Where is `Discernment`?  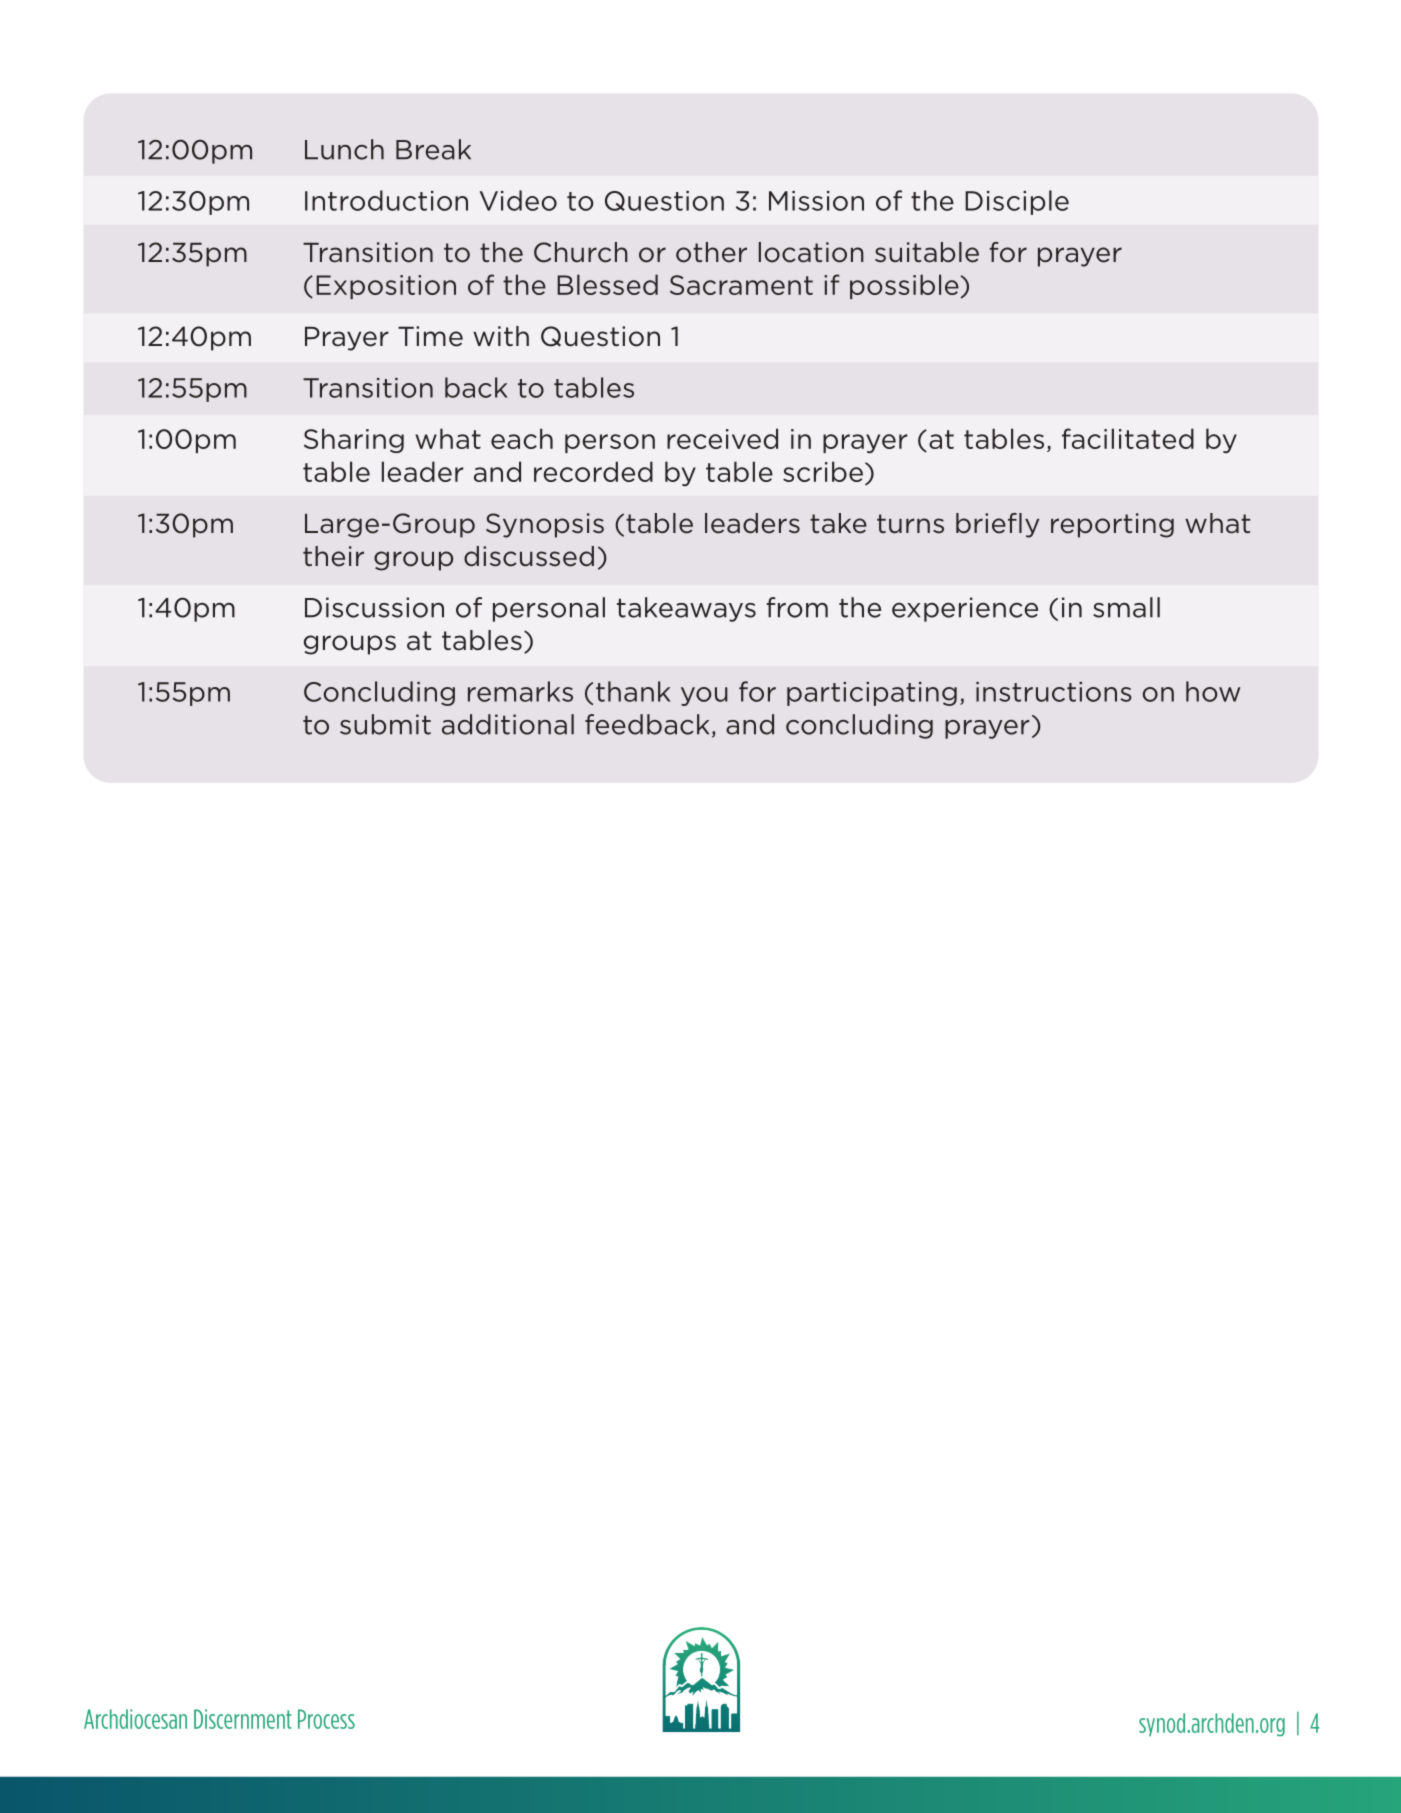
Discernment is located at coordinates (243, 1719).
